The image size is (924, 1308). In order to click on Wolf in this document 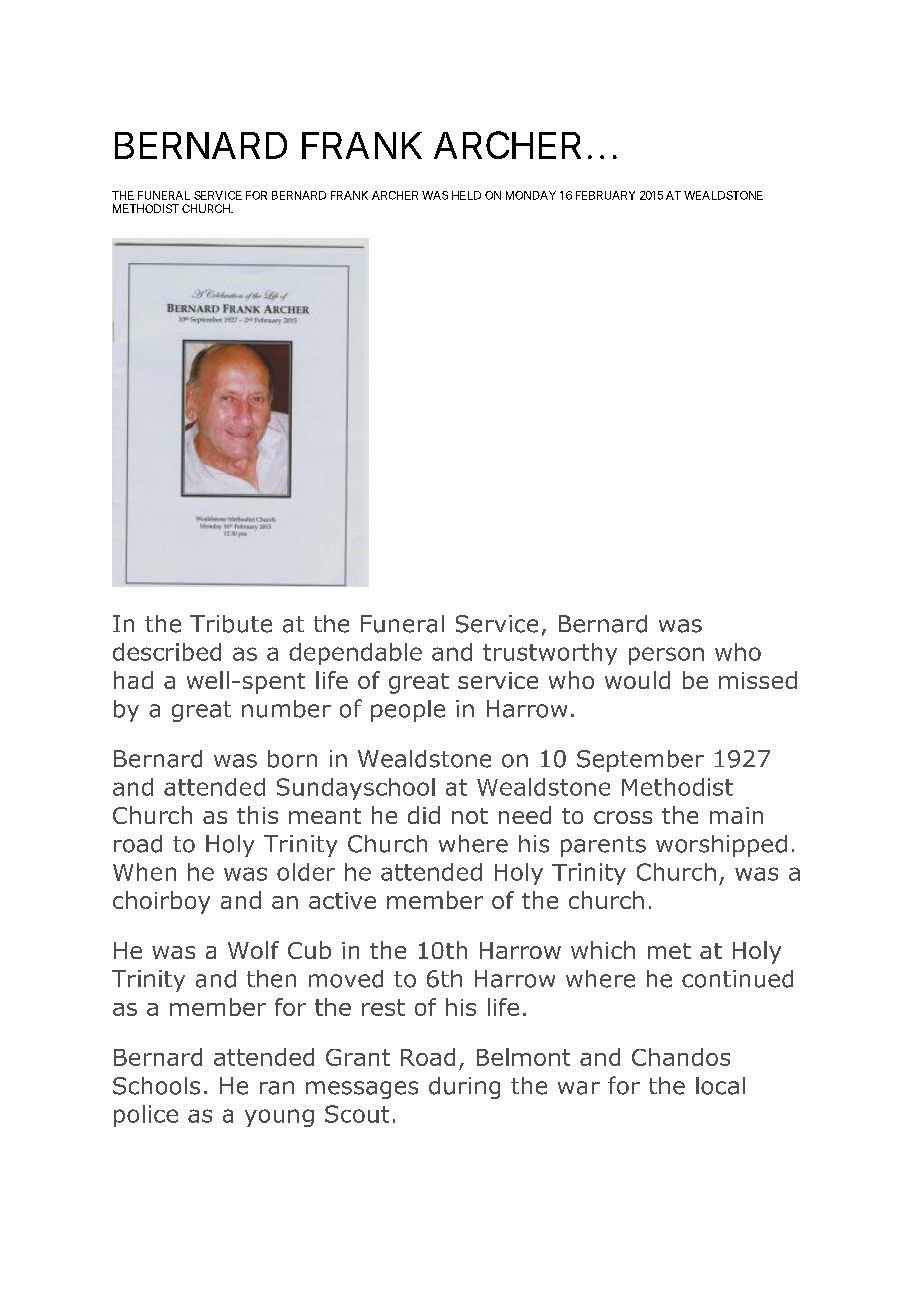, I will do `click(253, 950)`.
